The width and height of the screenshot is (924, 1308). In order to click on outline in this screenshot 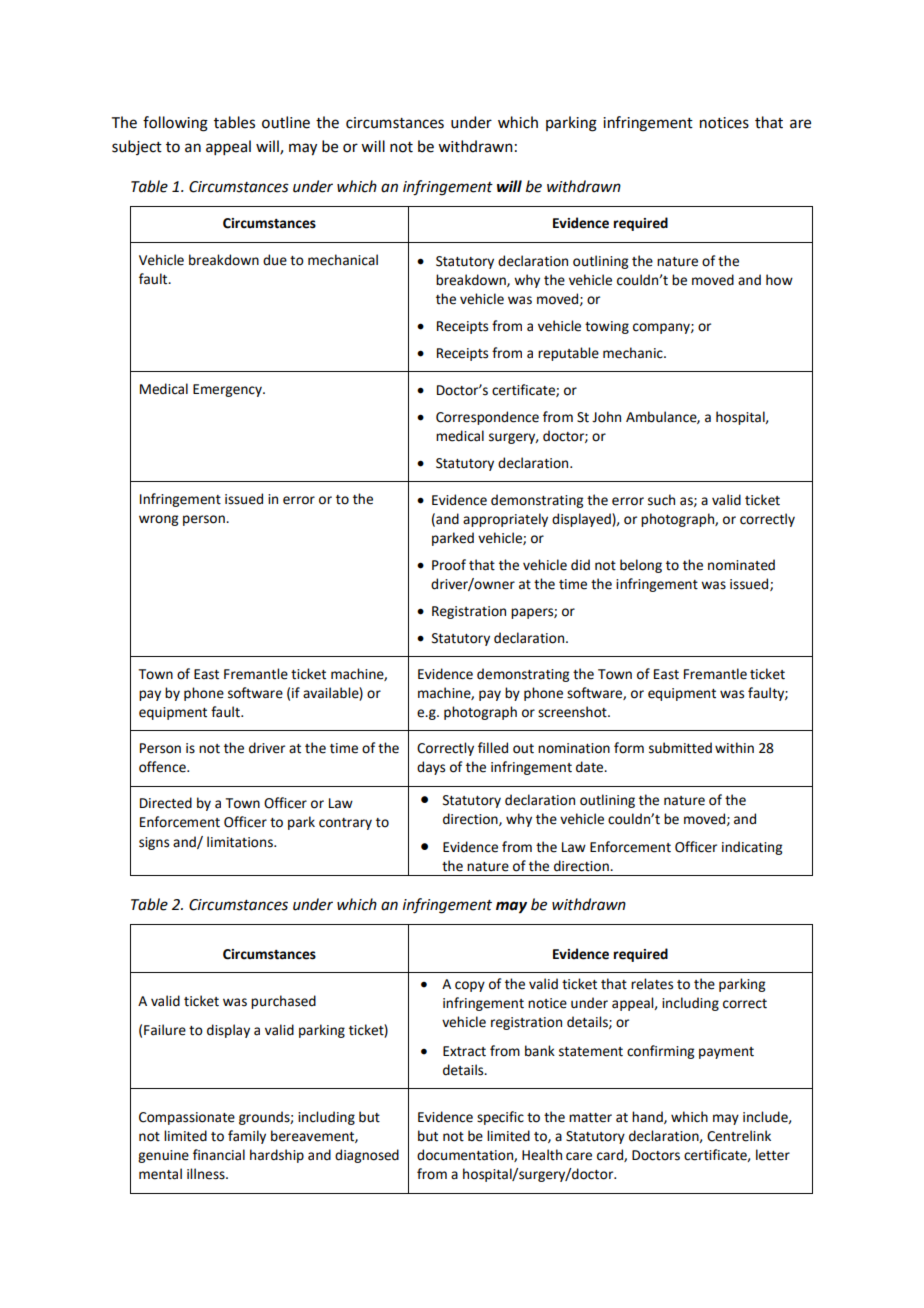, I will do `click(286, 122)`.
